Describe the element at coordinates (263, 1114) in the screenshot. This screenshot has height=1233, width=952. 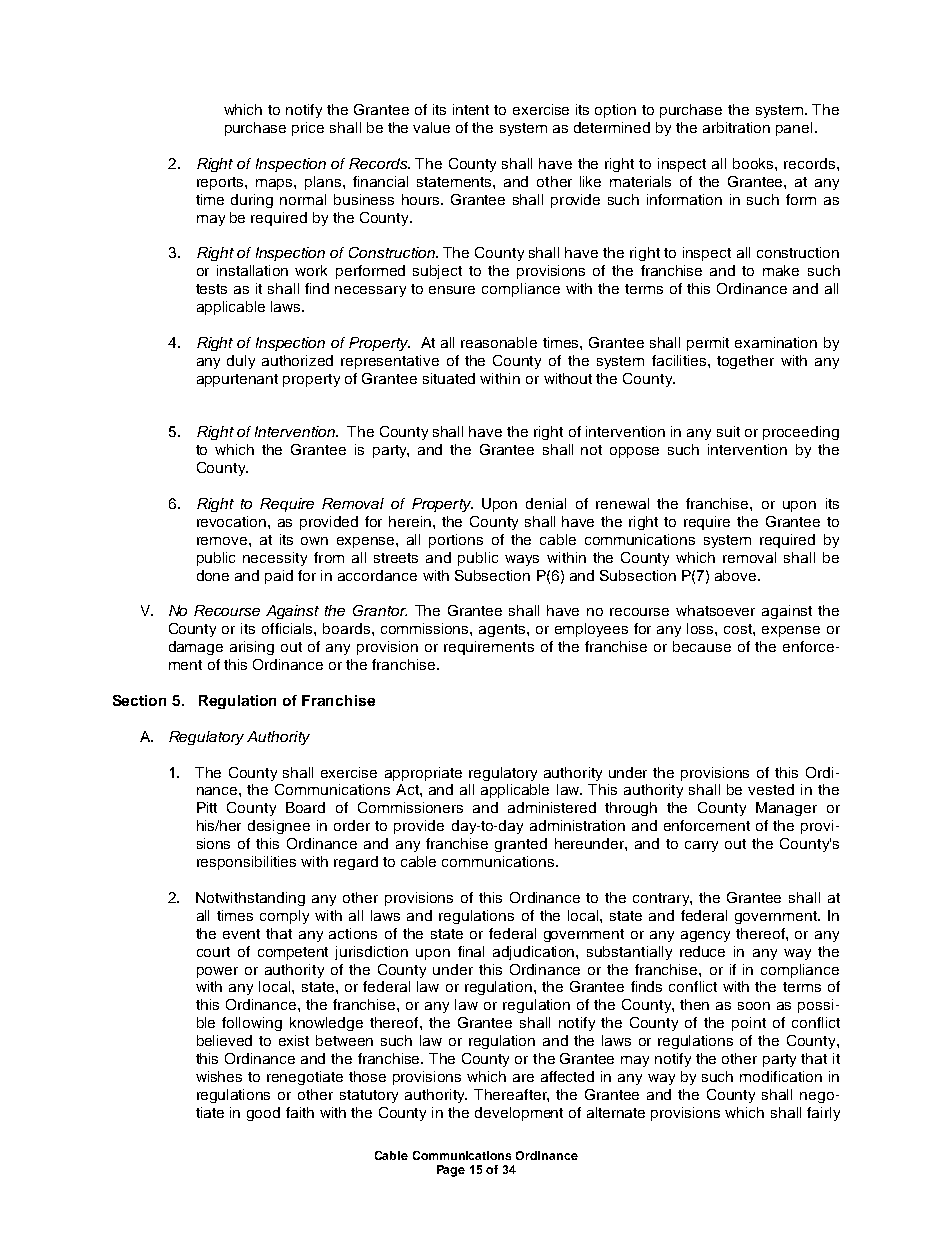
I see `good` at that location.
